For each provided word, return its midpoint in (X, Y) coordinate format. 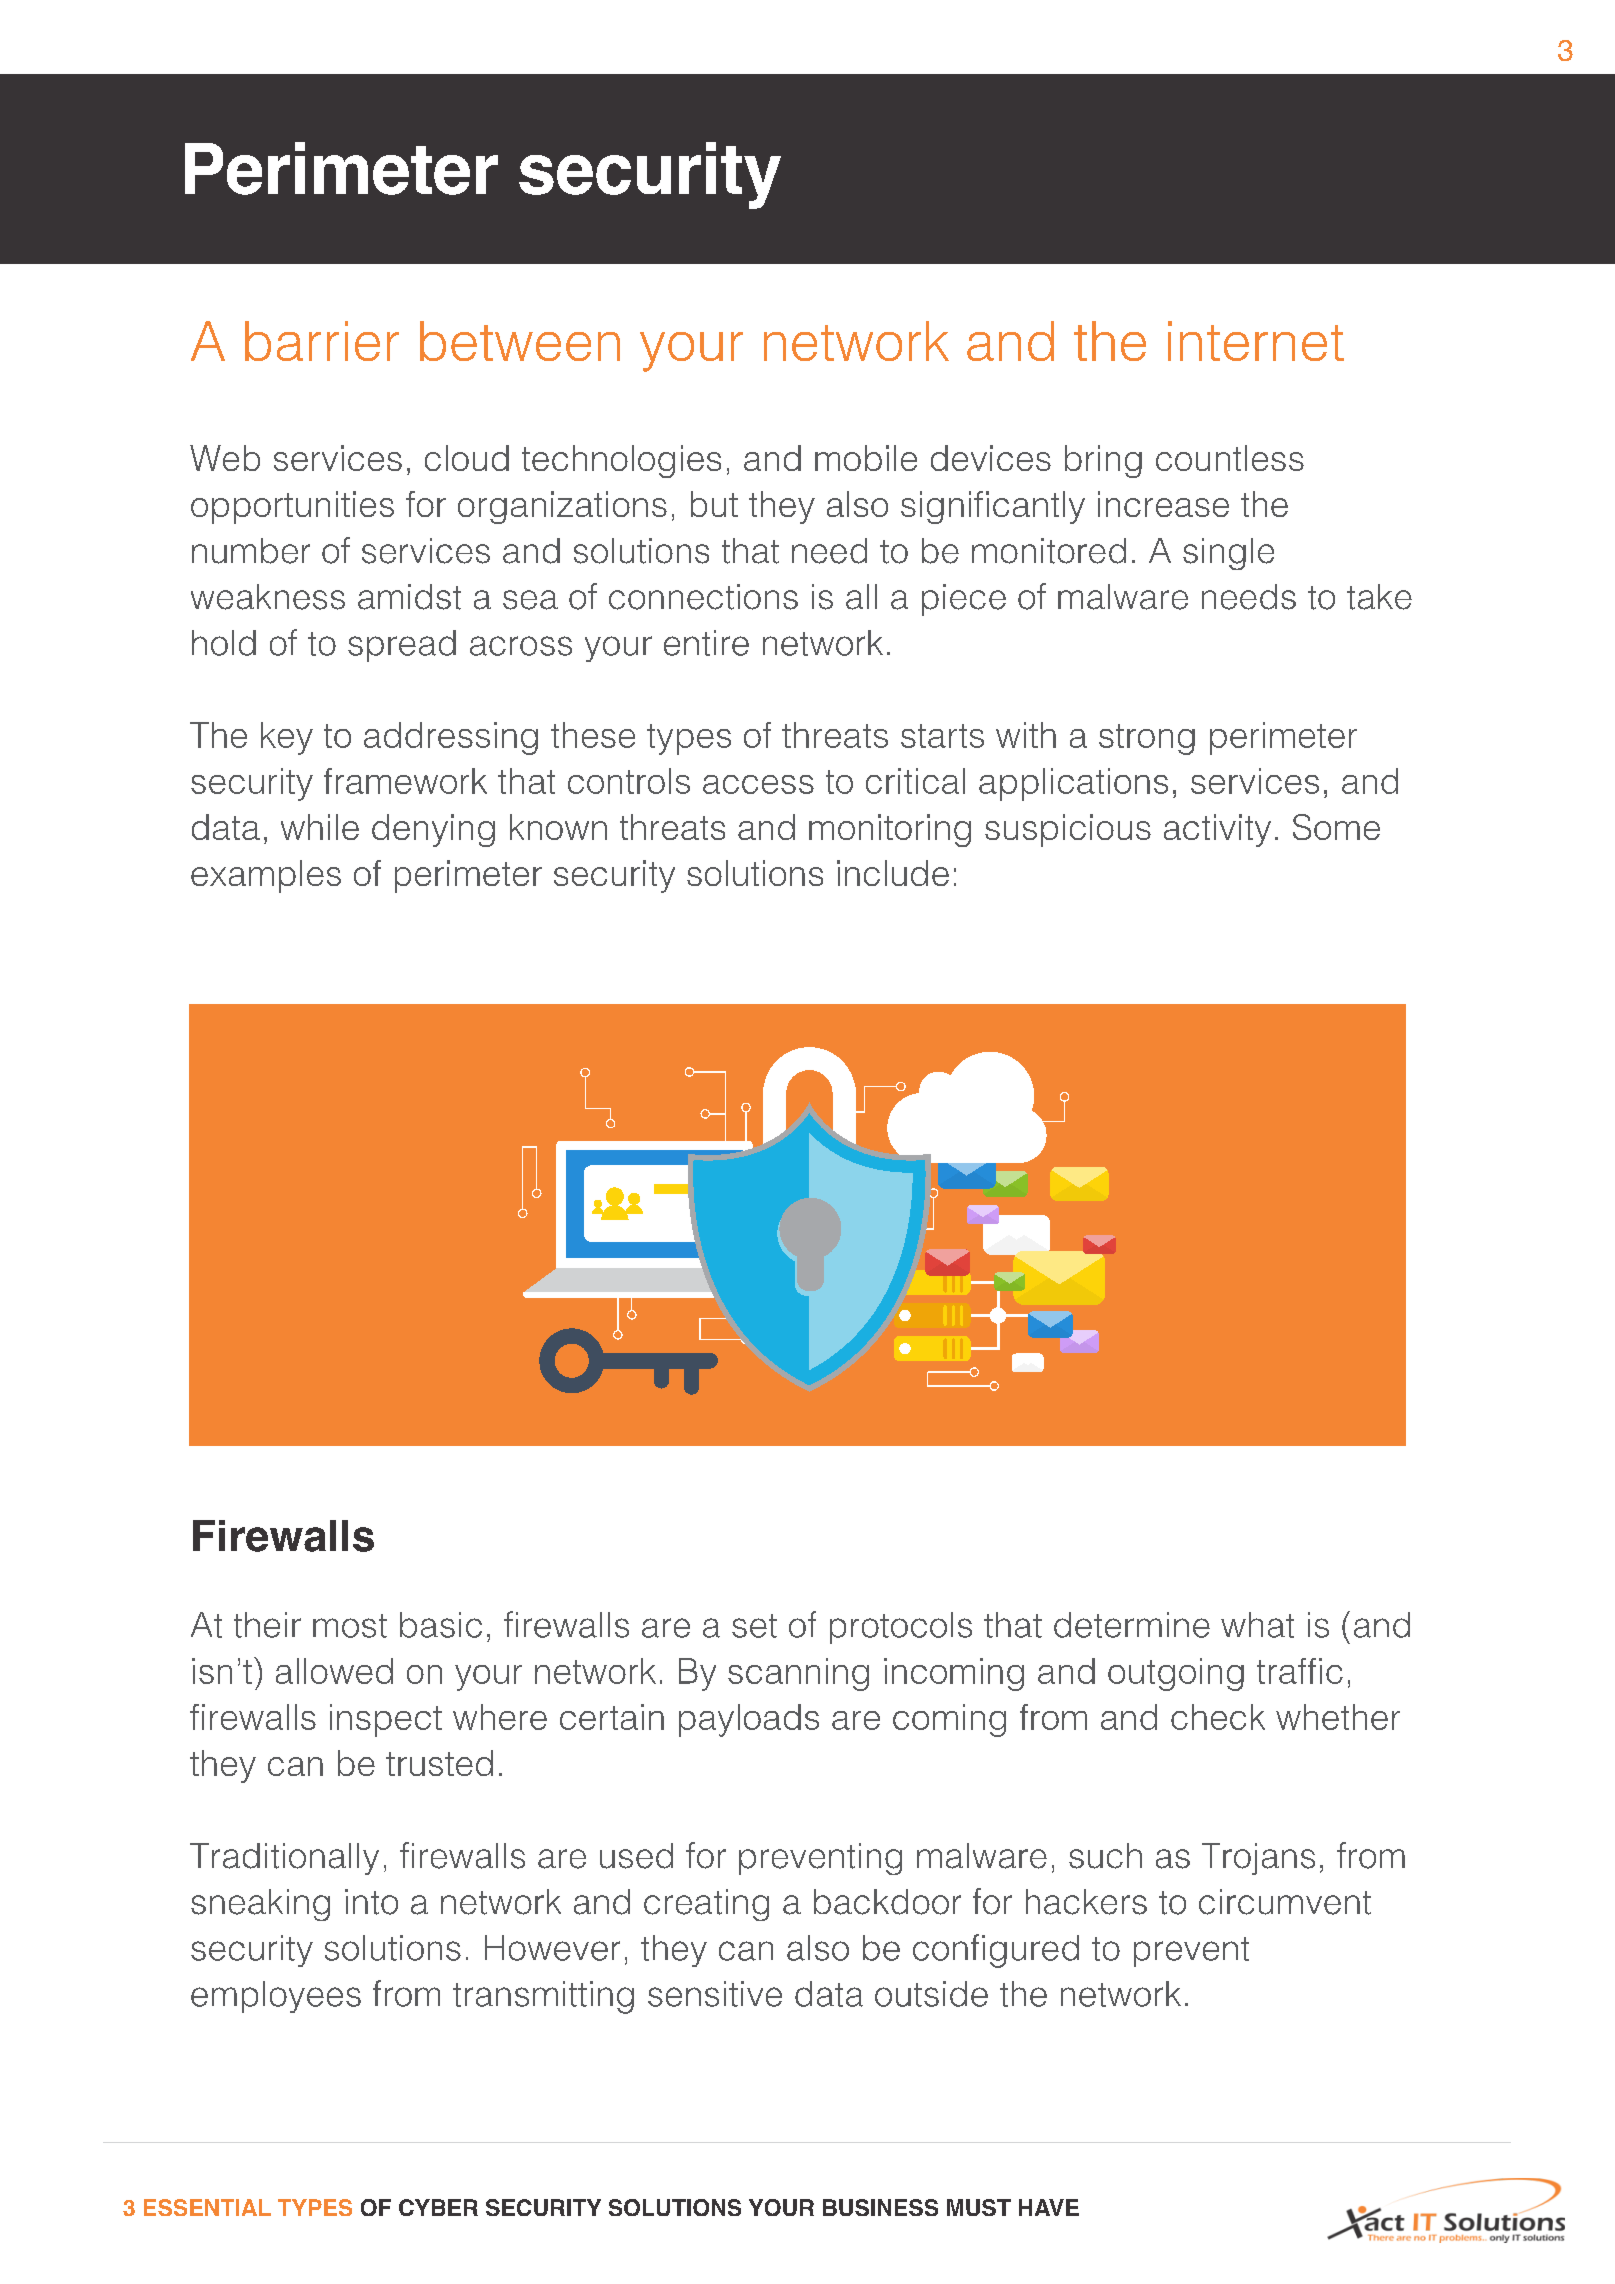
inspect (386, 1720)
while (320, 827)
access (758, 784)
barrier (322, 341)
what (1257, 1625)
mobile (866, 458)
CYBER (438, 2207)
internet (1256, 341)
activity (1217, 830)
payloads (749, 1720)
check (1218, 1717)
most (350, 1626)
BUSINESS (880, 2207)
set (754, 1626)
